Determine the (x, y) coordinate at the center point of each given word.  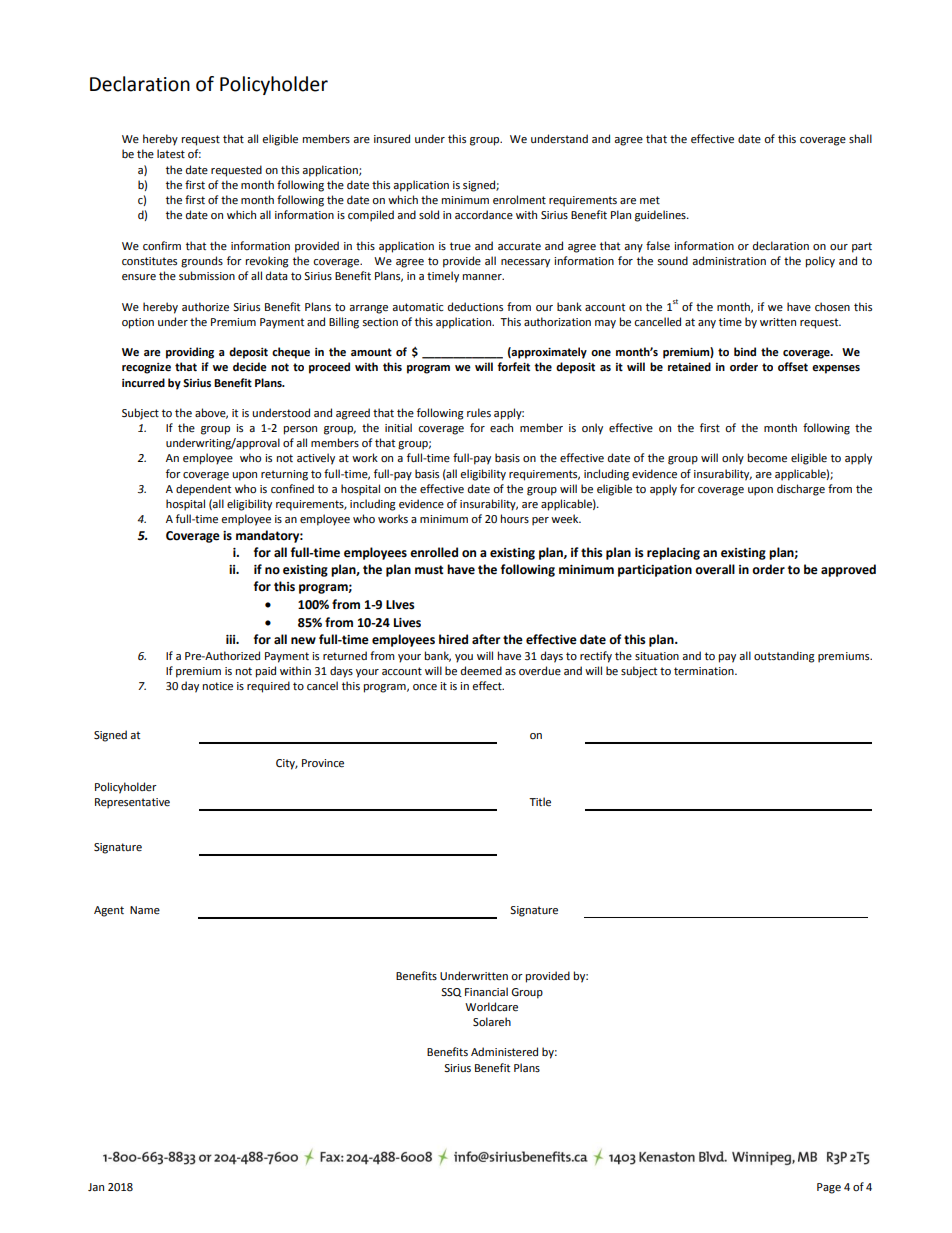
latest (171, 153)
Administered (504, 1052)
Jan (96, 1187)
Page (829, 1188)
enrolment (519, 200)
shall (860, 138)
